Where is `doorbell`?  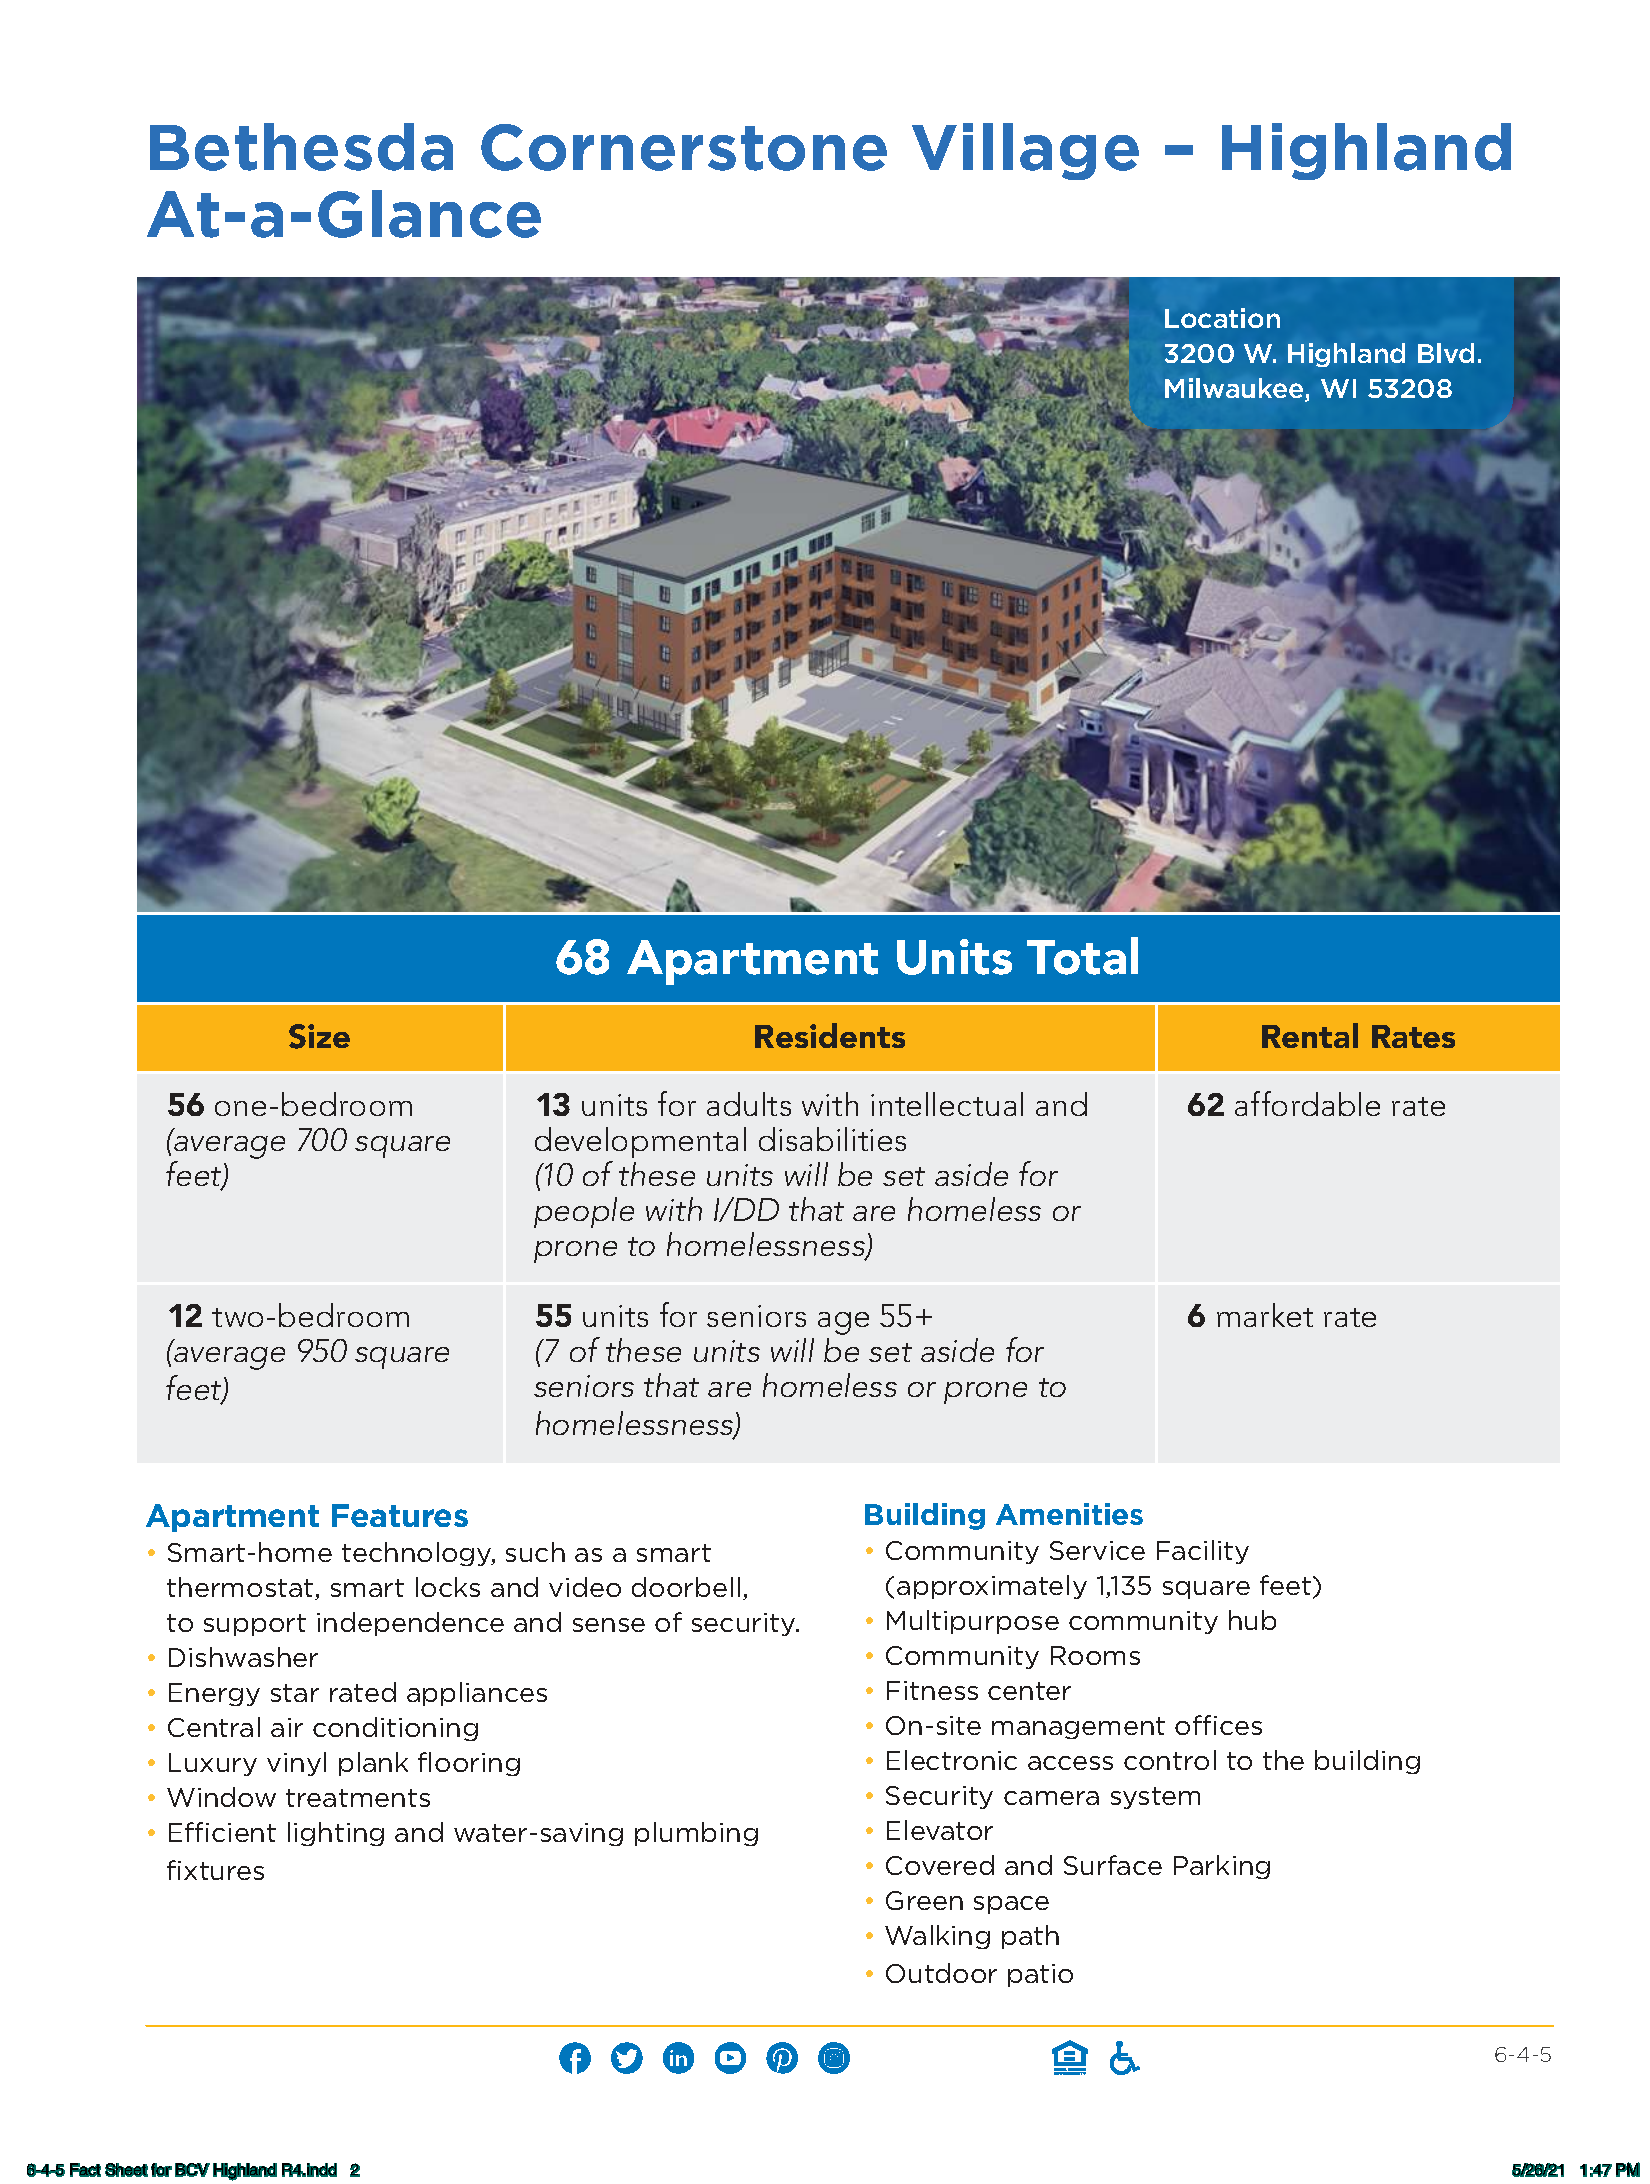
doorbell is located at coordinates (686, 1587).
